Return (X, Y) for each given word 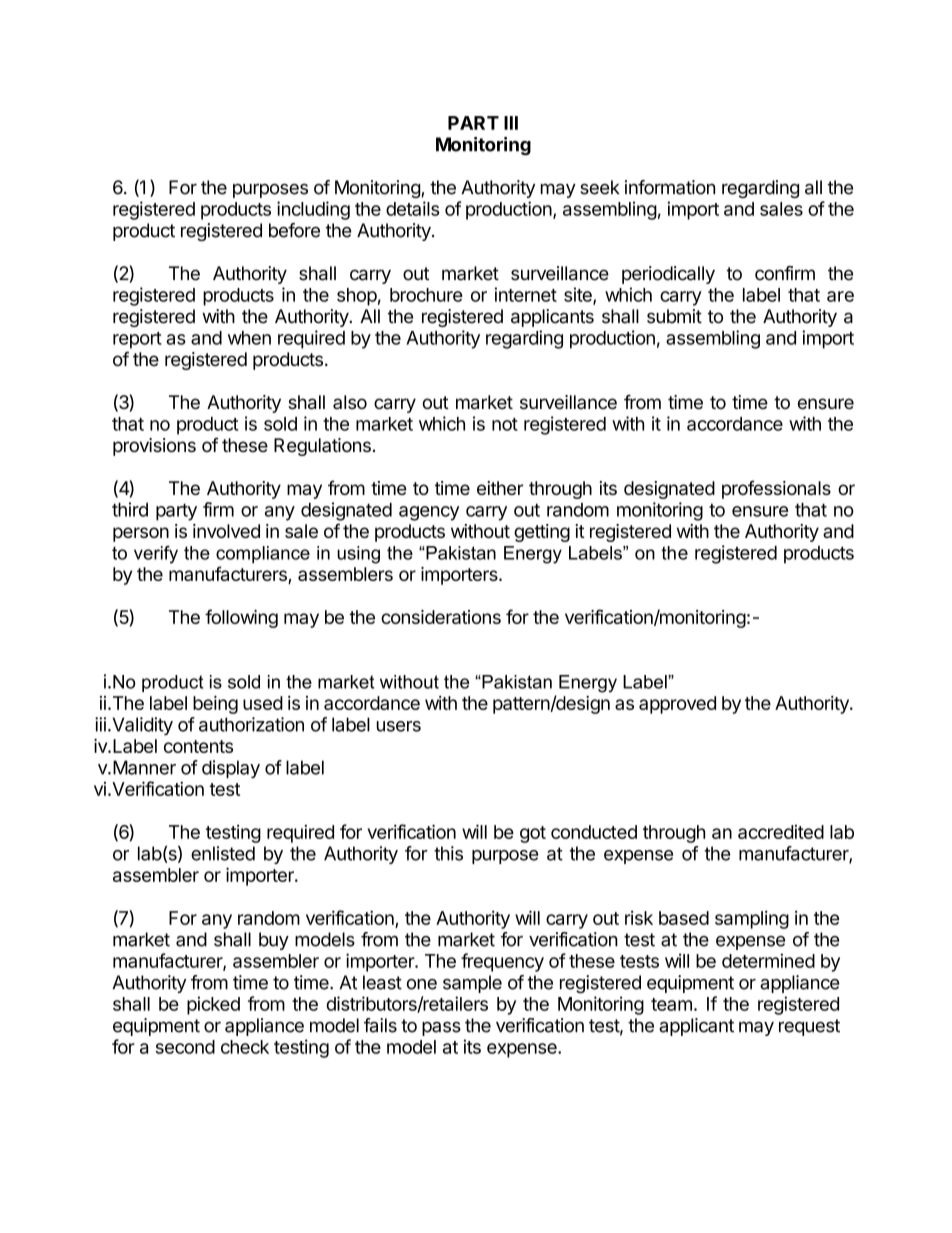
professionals (776, 489)
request (809, 1027)
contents (198, 746)
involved (226, 531)
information (670, 187)
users (399, 726)
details (413, 208)
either (500, 488)
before (294, 230)
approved (677, 705)
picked (213, 1005)
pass (441, 1029)
